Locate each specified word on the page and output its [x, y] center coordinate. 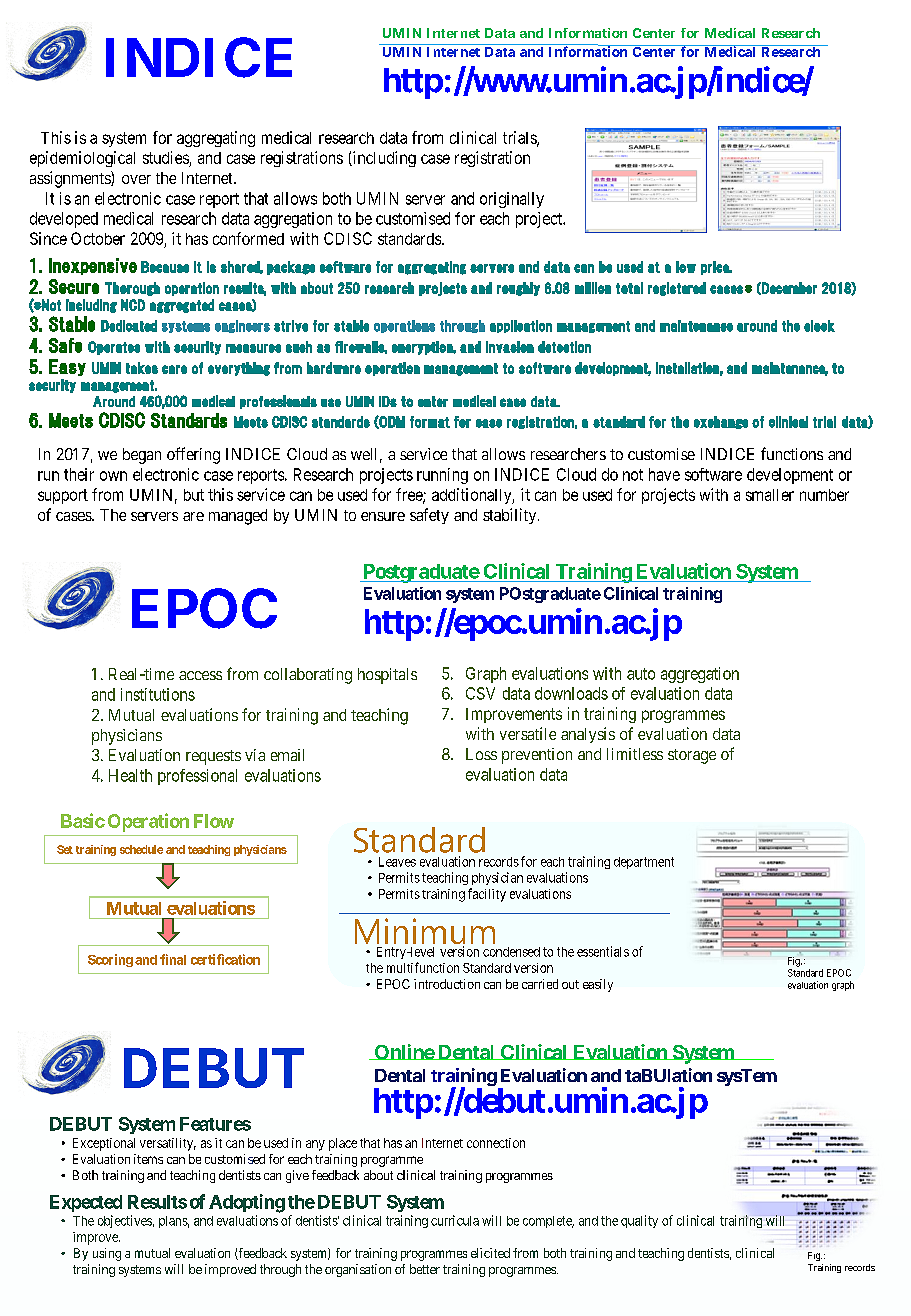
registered [677, 289]
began [142, 456]
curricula [455, 1220]
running [442, 476]
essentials [603, 951]
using [107, 1254]
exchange [721, 422]
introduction [447, 984]
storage [692, 756]
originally [512, 200]
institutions [158, 694]
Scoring [110, 960]
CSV [480, 693]
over [136, 179]
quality [639, 1221]
